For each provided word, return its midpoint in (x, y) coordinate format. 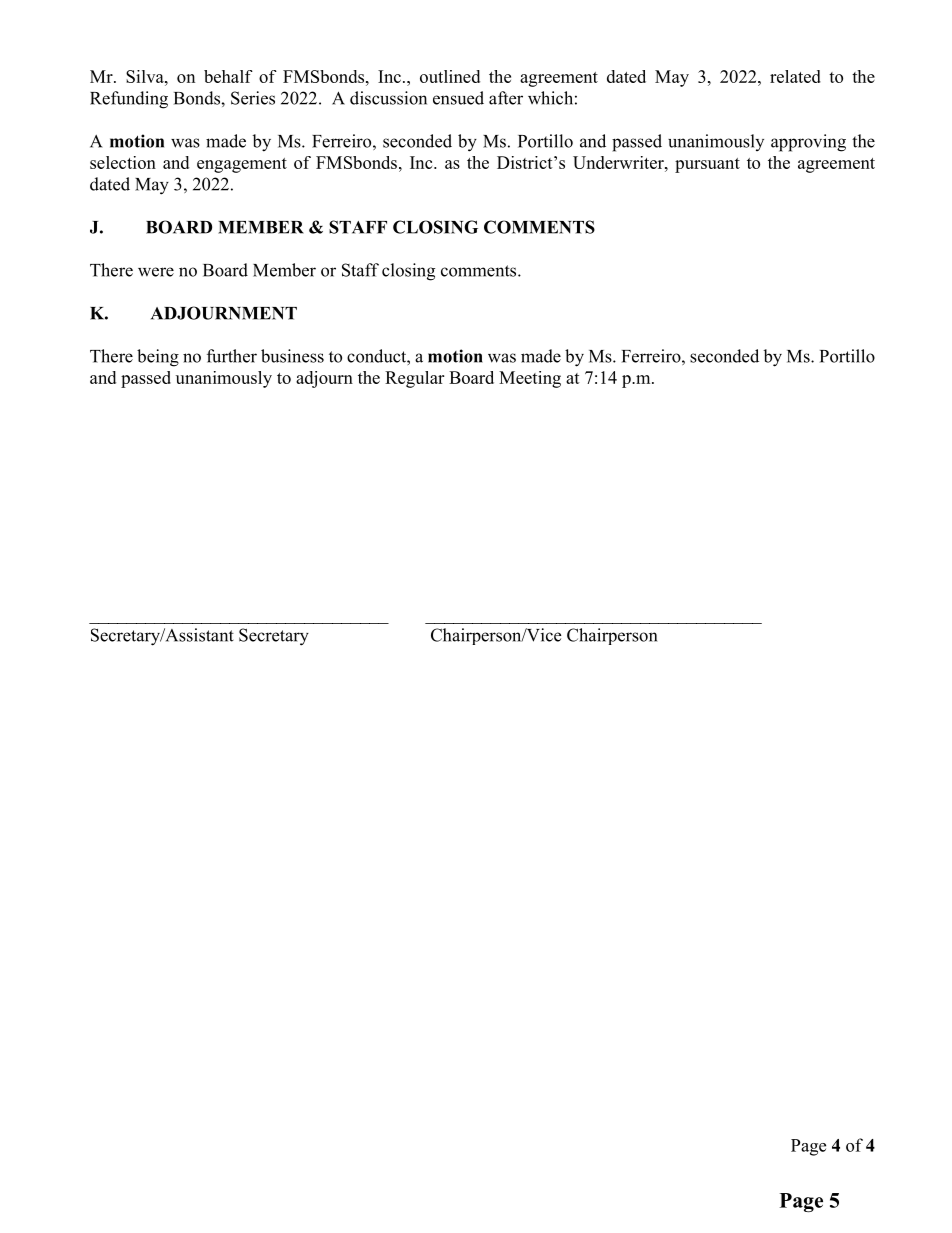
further (232, 356)
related (795, 76)
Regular (414, 379)
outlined (450, 76)
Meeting (530, 379)
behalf (228, 76)
